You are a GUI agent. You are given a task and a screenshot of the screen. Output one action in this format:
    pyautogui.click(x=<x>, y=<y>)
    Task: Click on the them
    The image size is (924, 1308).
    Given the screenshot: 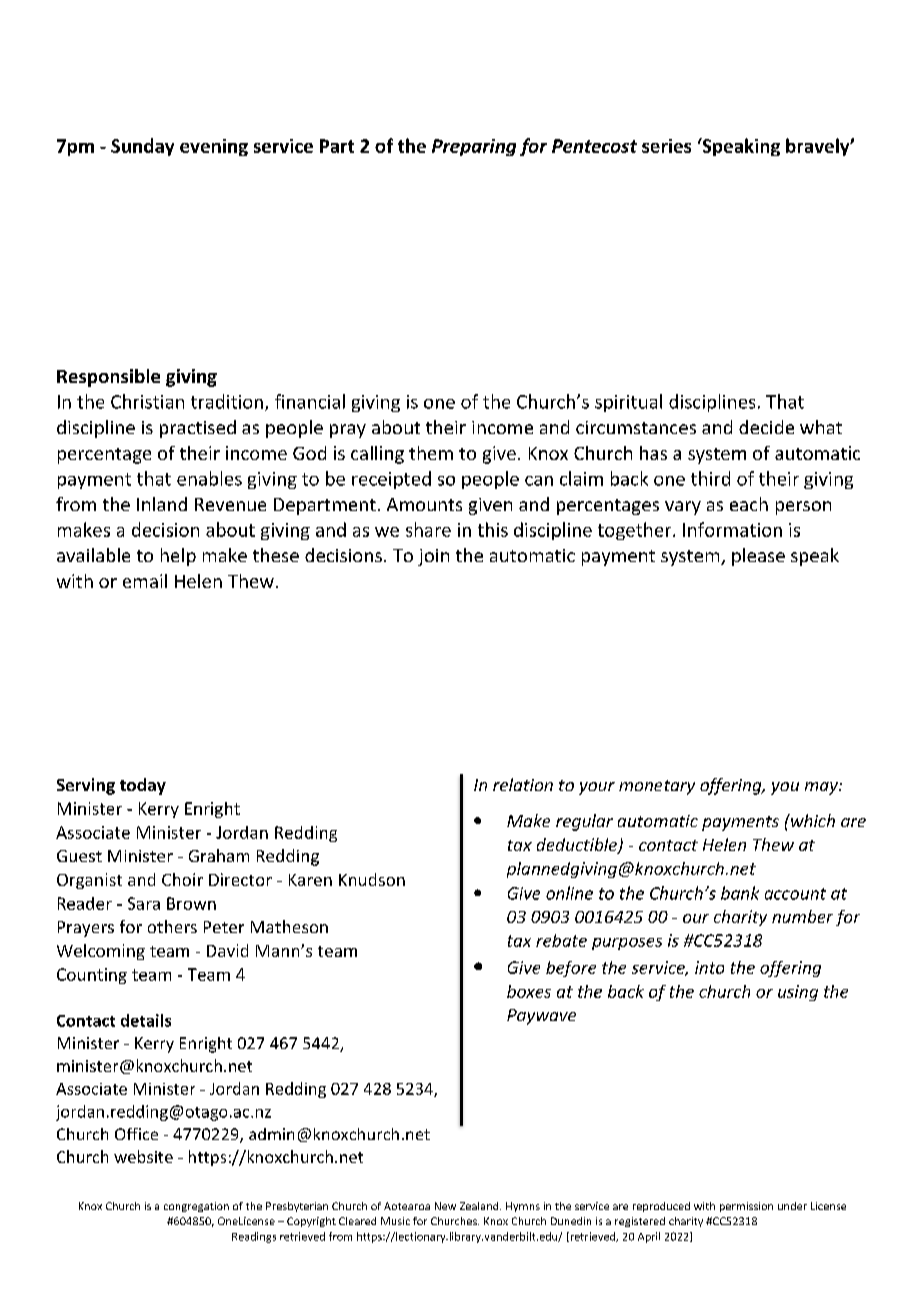 What is the action you would take?
    pyautogui.click(x=431, y=453)
